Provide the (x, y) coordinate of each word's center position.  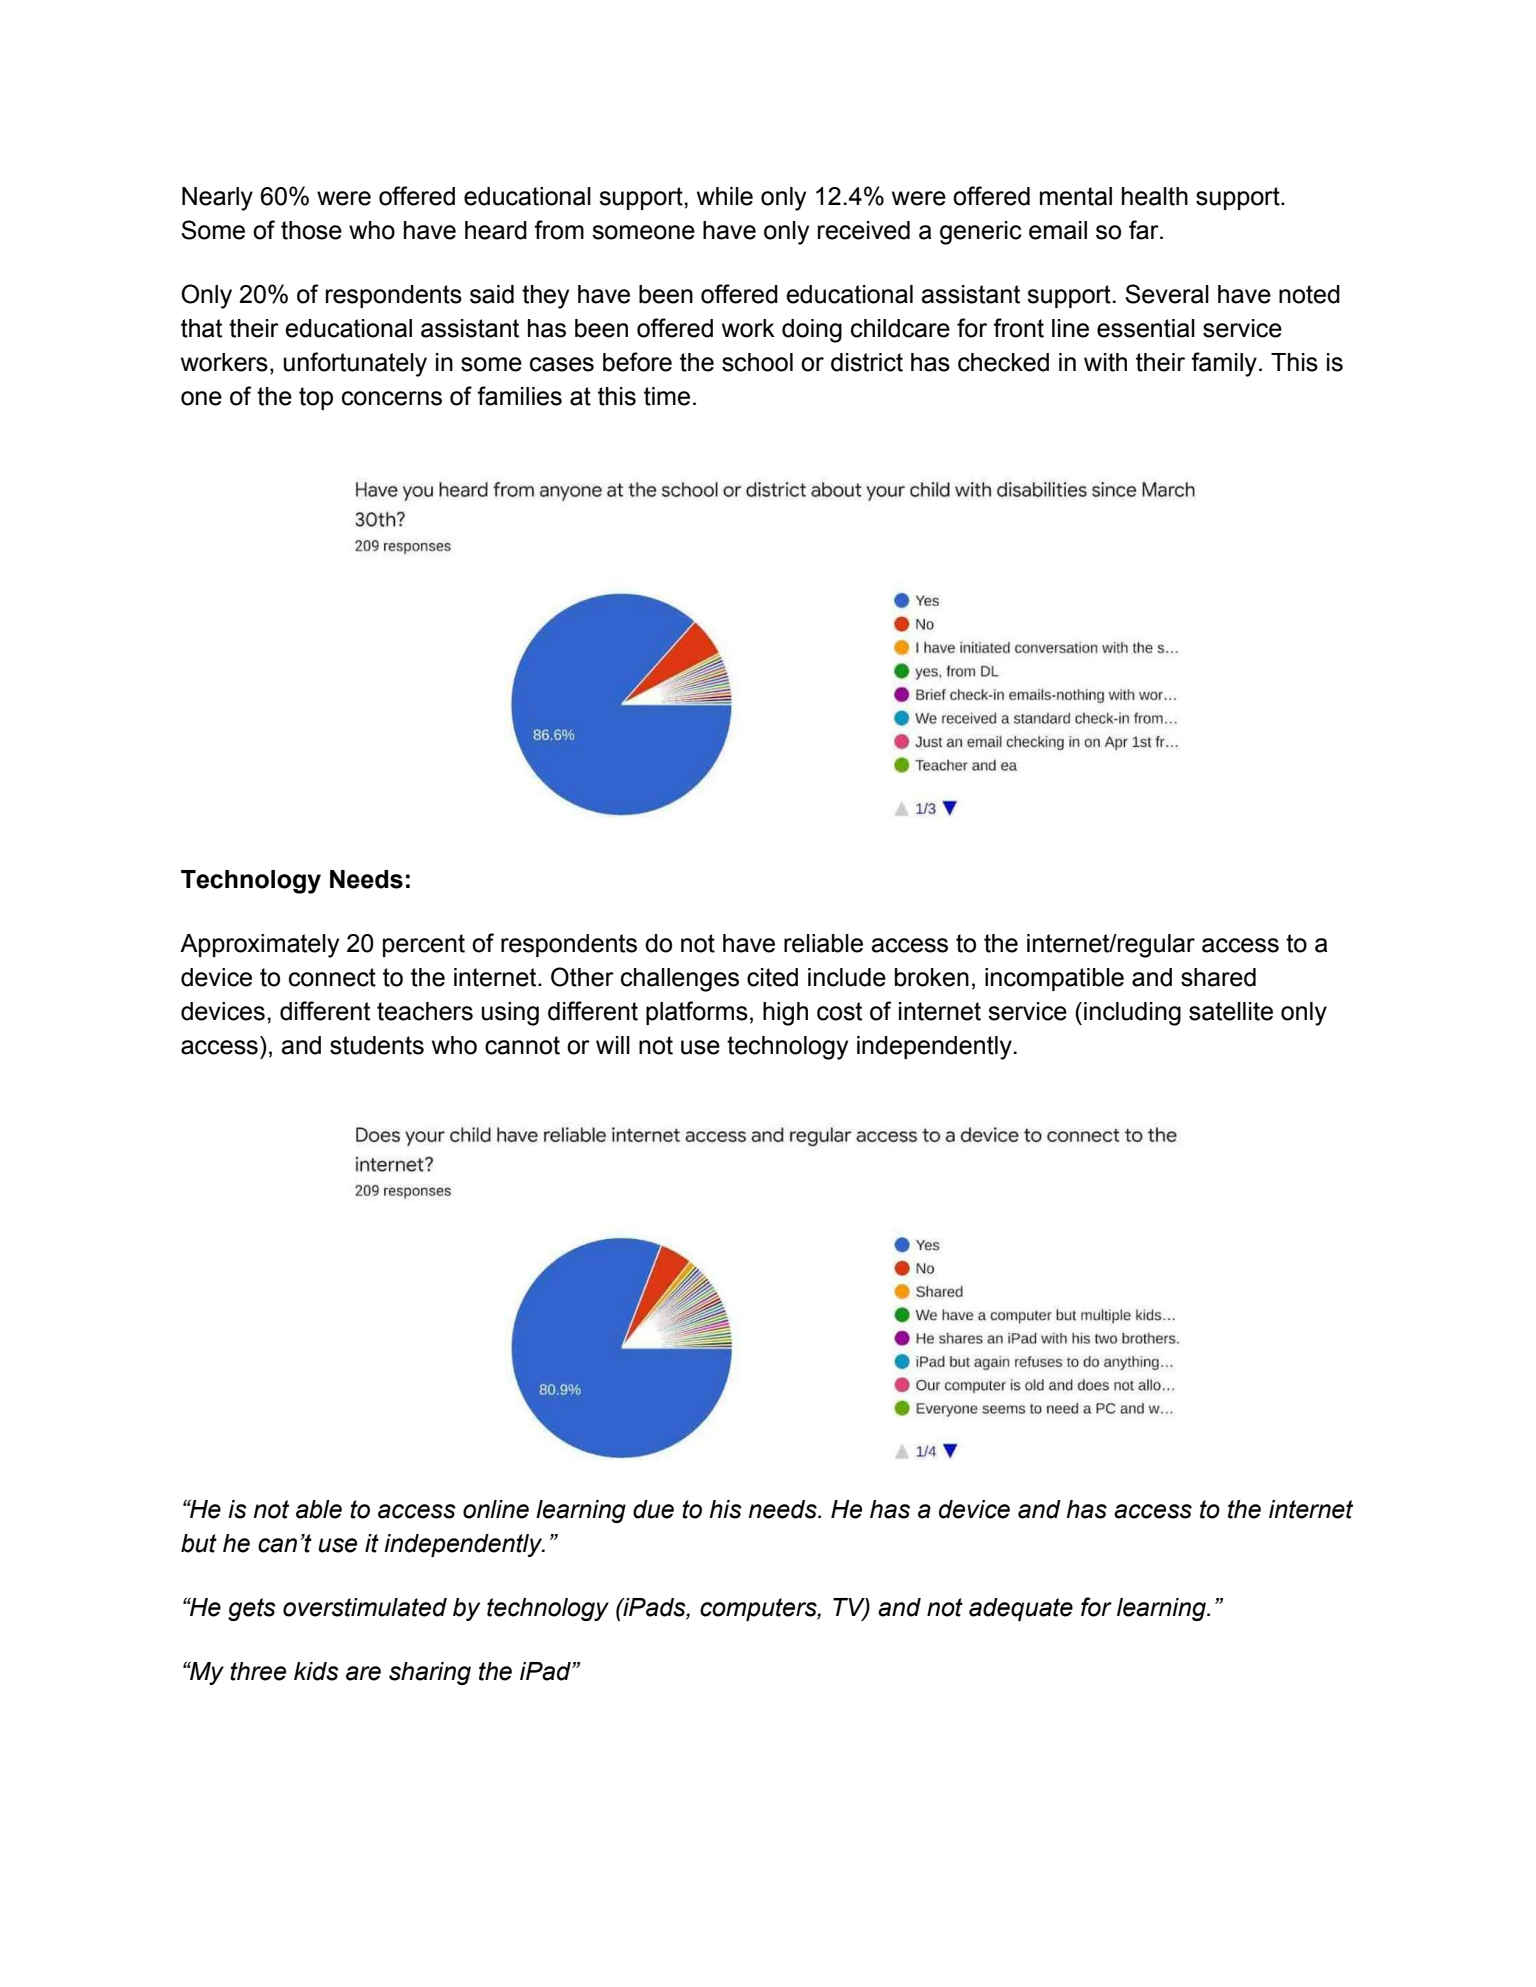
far (1145, 230)
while (725, 196)
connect (332, 977)
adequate (1021, 1609)
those (311, 230)
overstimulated (365, 1607)
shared (1218, 977)
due (653, 1509)
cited (772, 977)
